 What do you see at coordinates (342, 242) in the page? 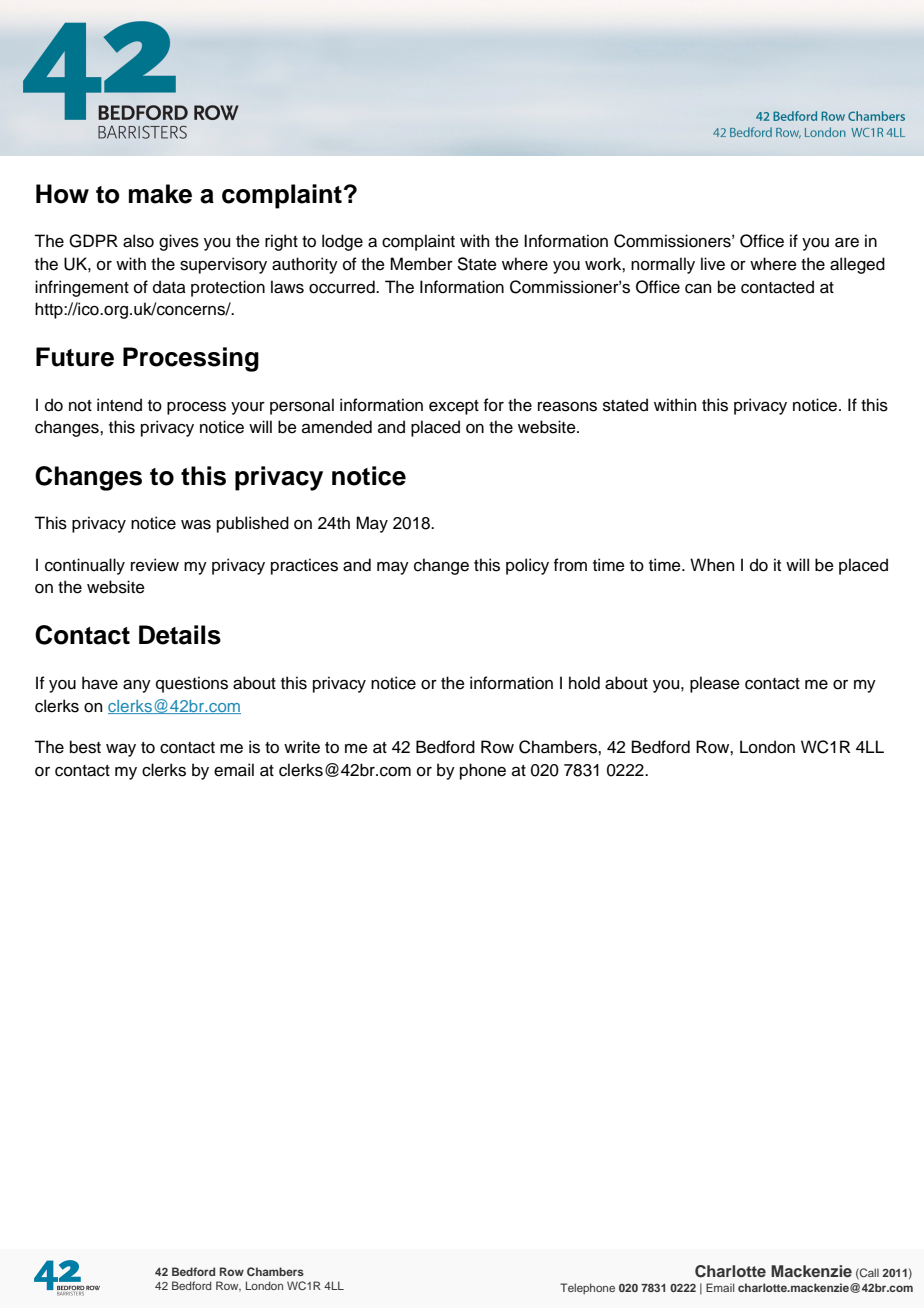
I see `lodge` at bounding box center [342, 242].
